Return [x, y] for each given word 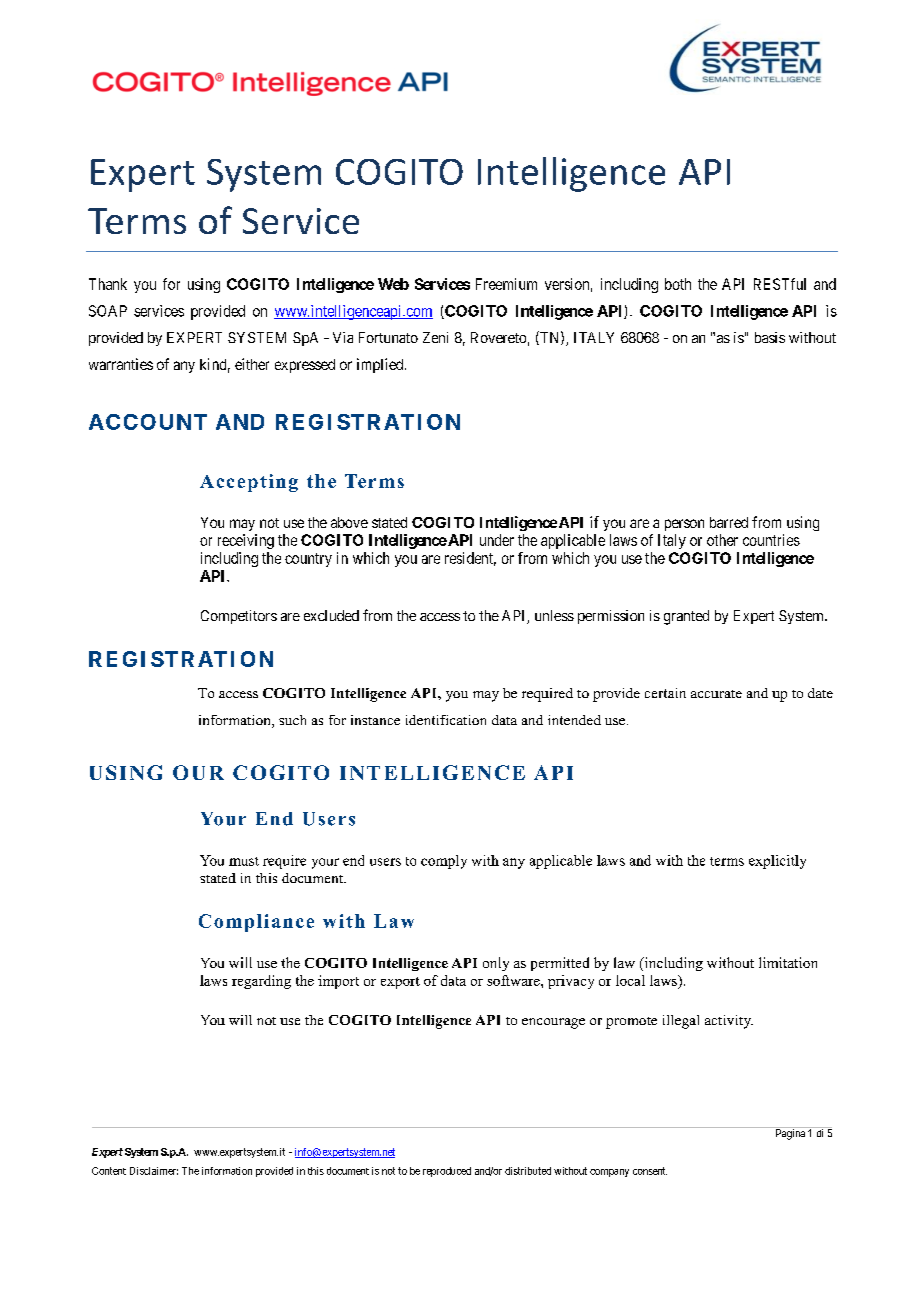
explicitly [777, 862]
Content [109, 1171]
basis [770, 337]
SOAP [108, 311]
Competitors [239, 617]
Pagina [790, 1133]
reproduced [447, 1172]
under [497, 540]
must [244, 861]
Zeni [435, 337]
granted [686, 617]
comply [444, 862]
